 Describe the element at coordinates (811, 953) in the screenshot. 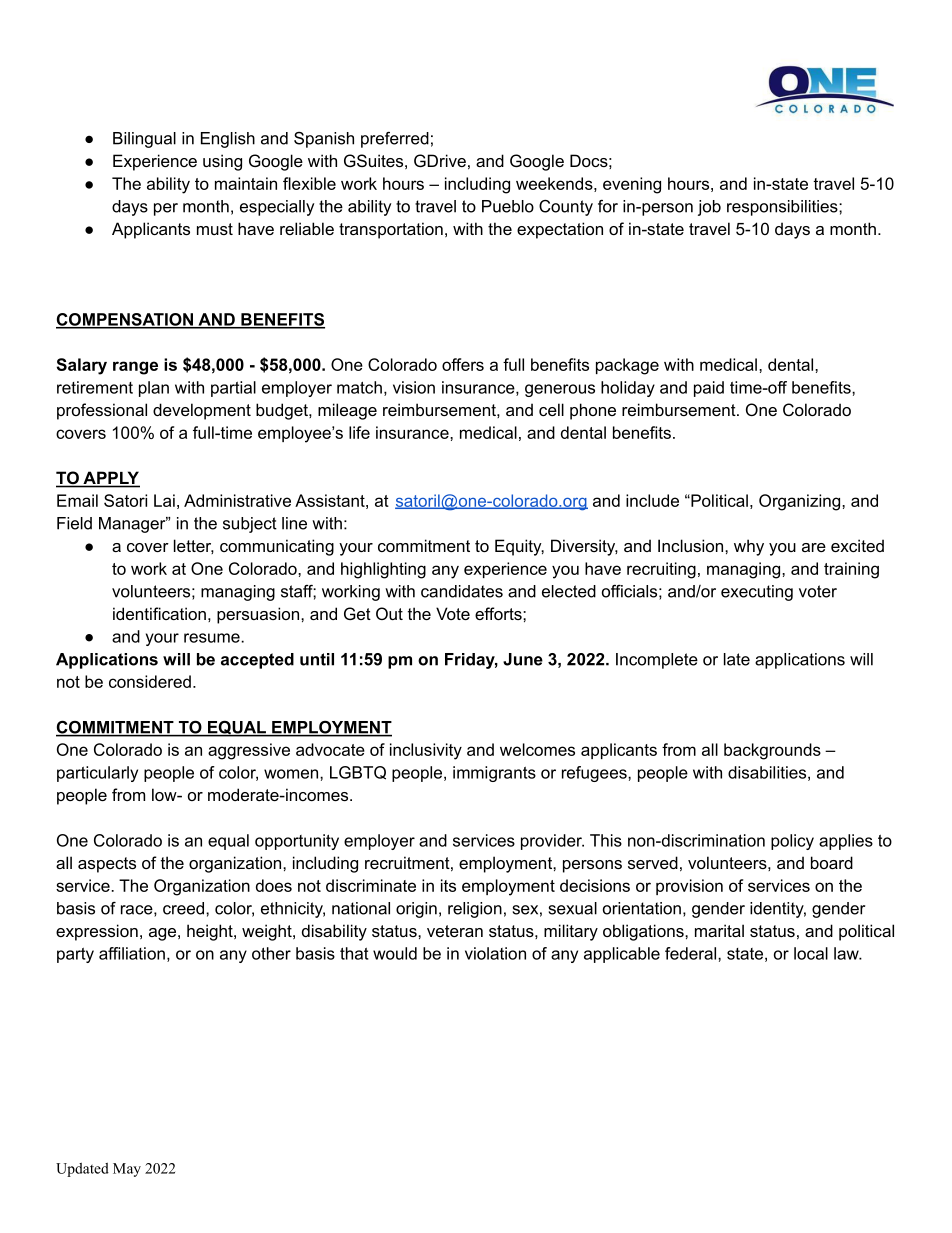

I see `local` at that location.
